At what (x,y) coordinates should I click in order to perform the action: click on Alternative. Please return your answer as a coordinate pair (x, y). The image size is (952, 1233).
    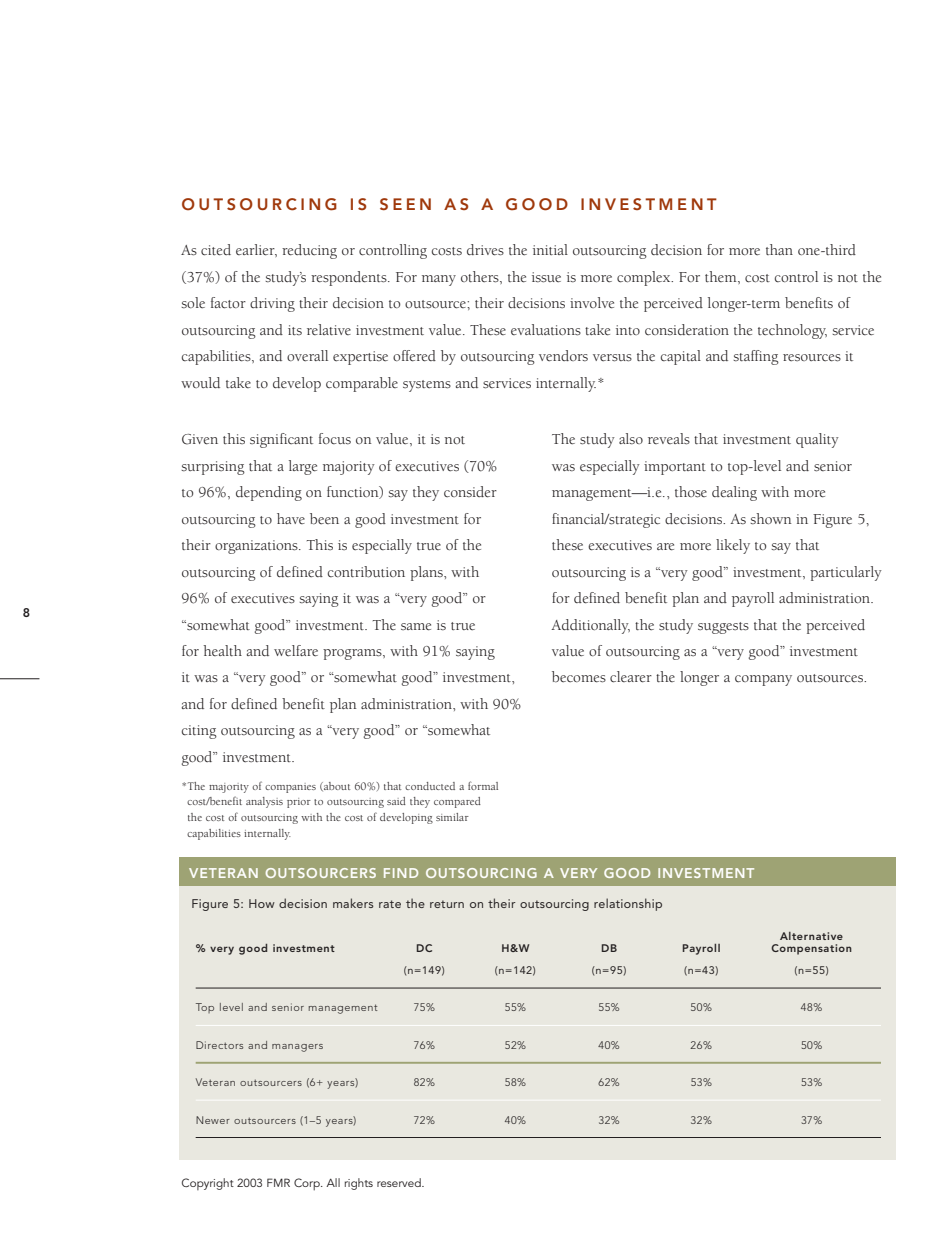
    Looking at the image, I should click on (811, 936).
